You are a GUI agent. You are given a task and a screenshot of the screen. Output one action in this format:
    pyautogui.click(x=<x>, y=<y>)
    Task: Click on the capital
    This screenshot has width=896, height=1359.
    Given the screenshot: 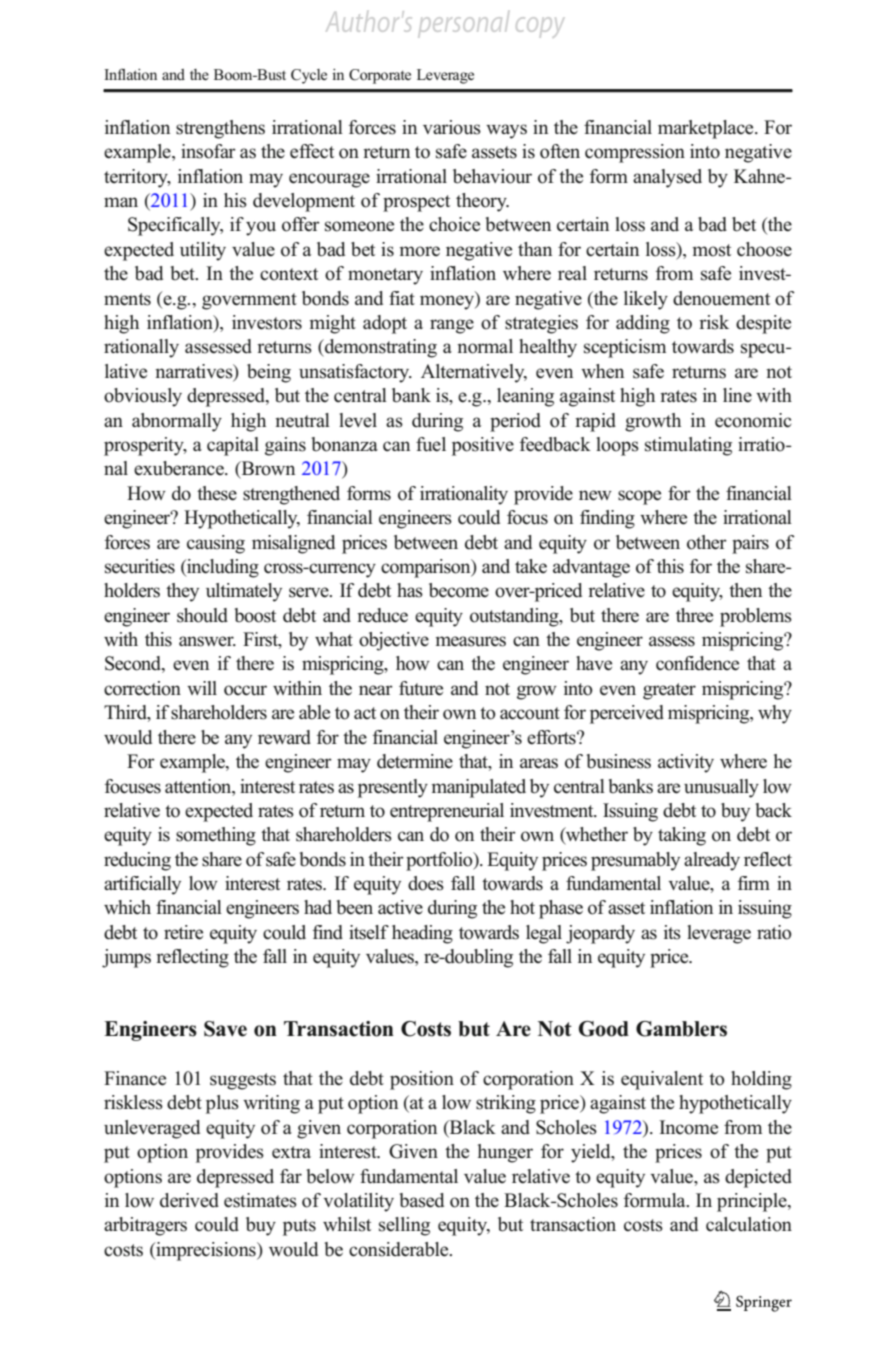 What is the action you would take?
    pyautogui.click(x=233, y=446)
